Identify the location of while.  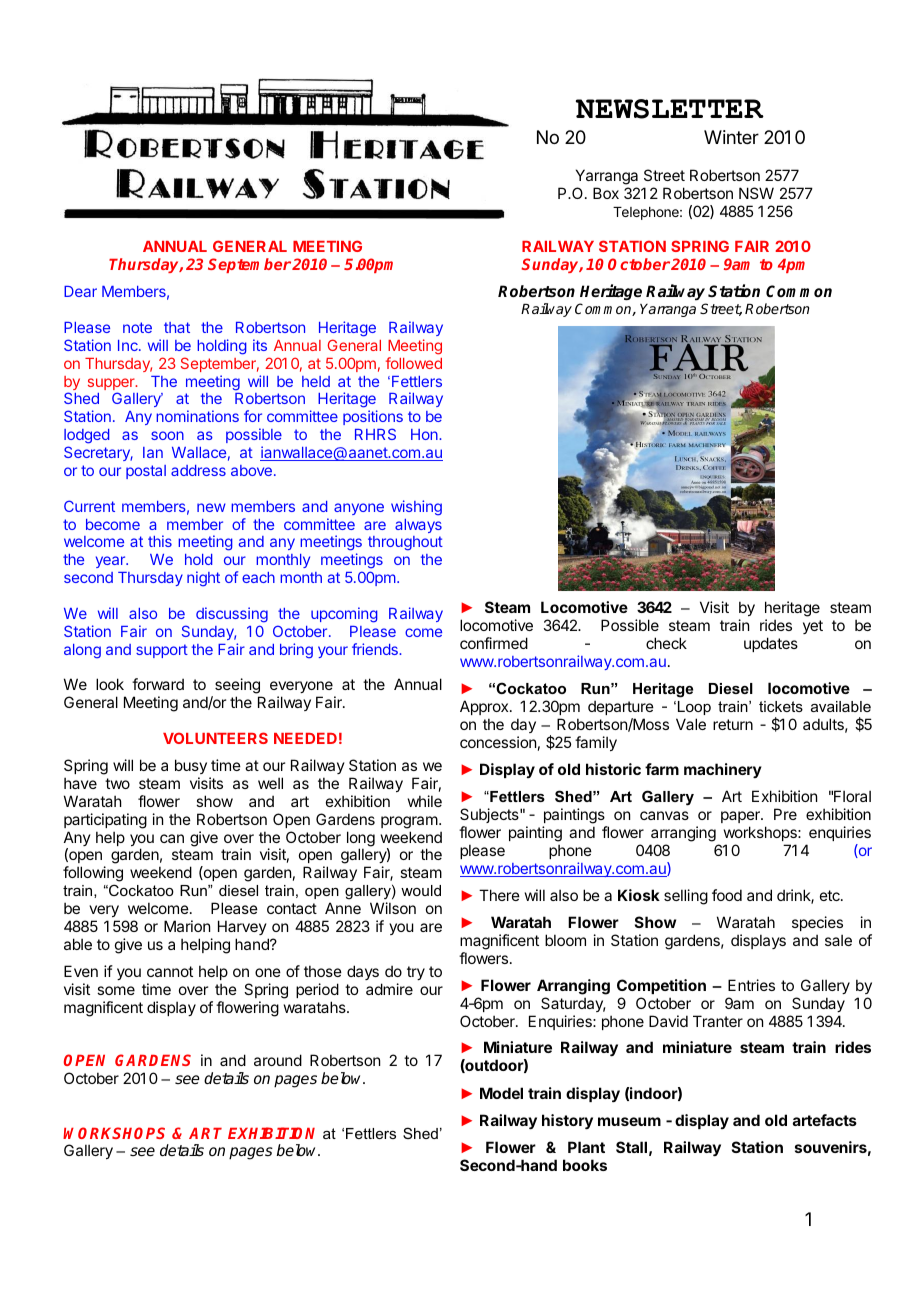
(425, 801).
